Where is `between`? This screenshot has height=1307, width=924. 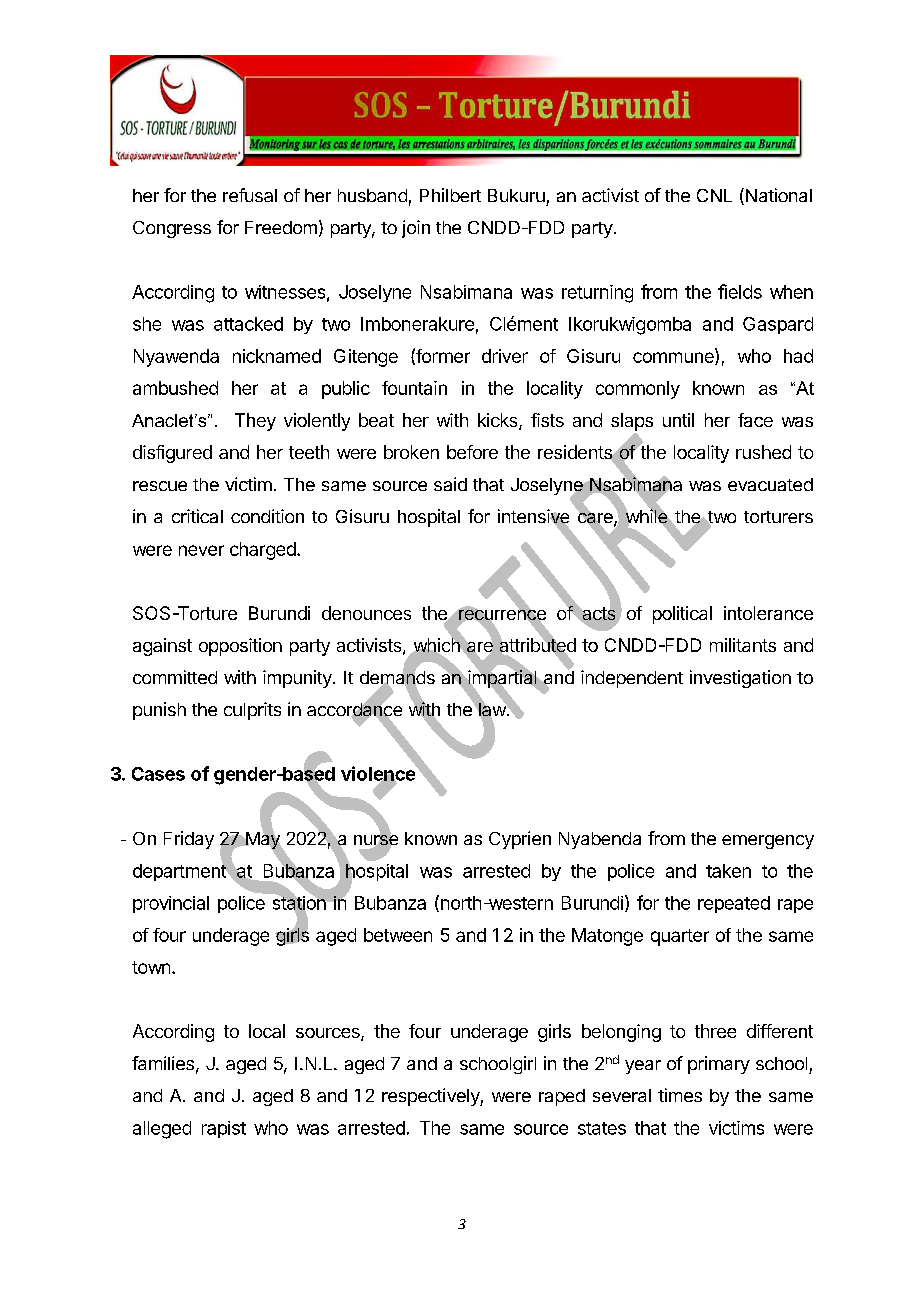
between is located at coordinates (398, 935).
